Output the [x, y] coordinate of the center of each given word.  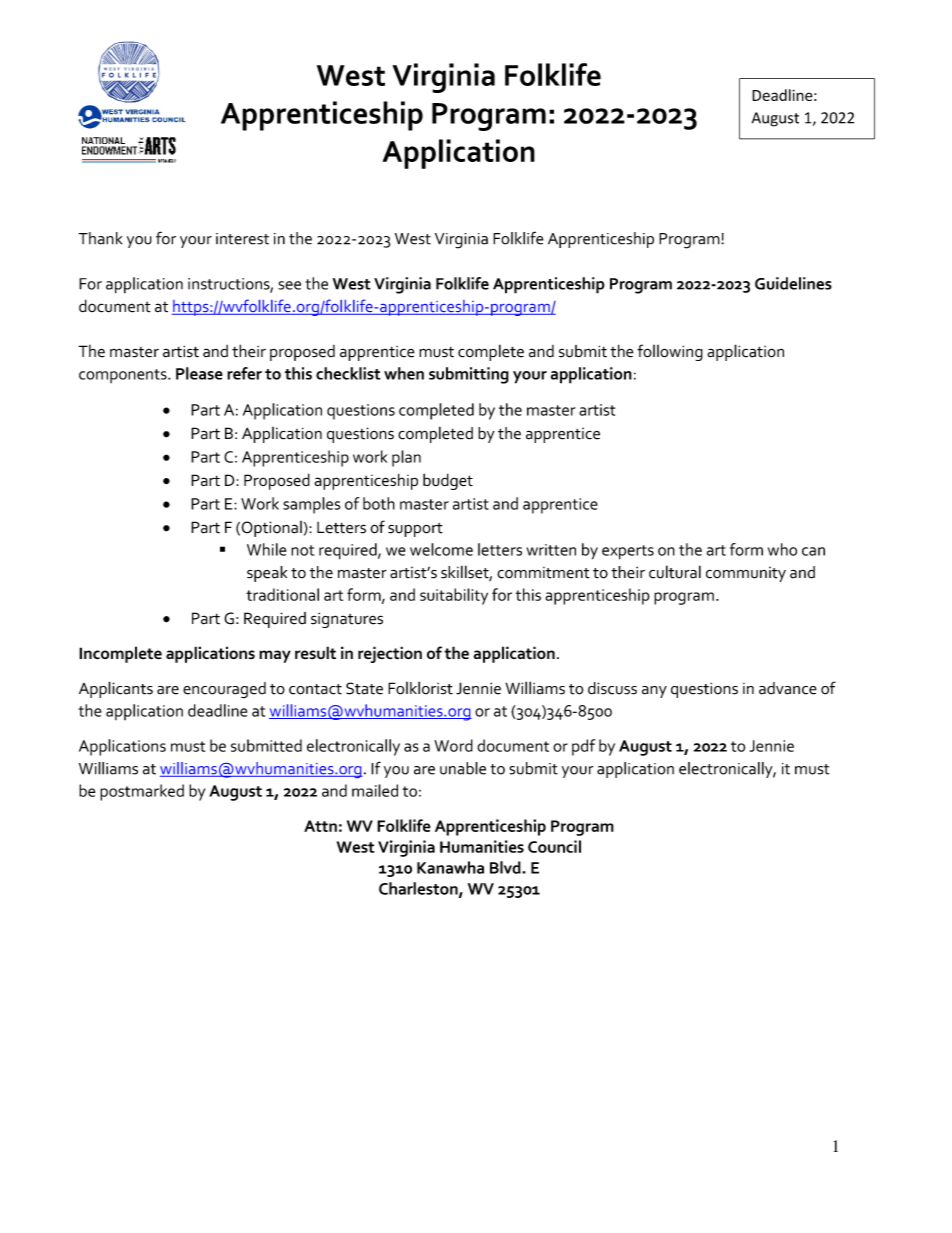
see [289, 285]
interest [242, 239]
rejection [390, 654]
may [275, 656]
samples [311, 505]
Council [554, 846]
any [654, 692]
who [782, 549]
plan [406, 458]
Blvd [506, 867]
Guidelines [793, 283]
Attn [320, 826]
